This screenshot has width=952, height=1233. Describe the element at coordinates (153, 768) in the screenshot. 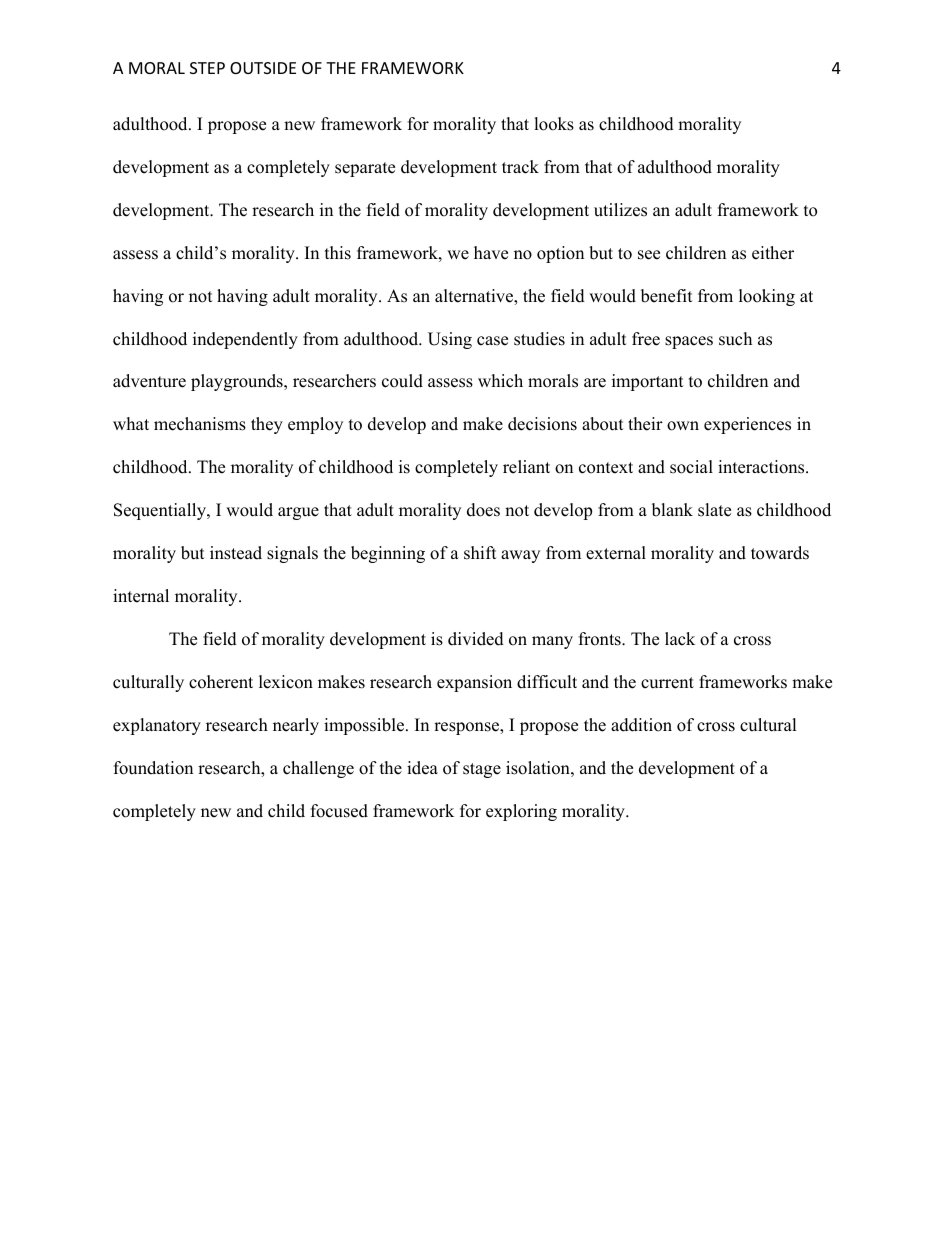

I see `foundation` at that location.
